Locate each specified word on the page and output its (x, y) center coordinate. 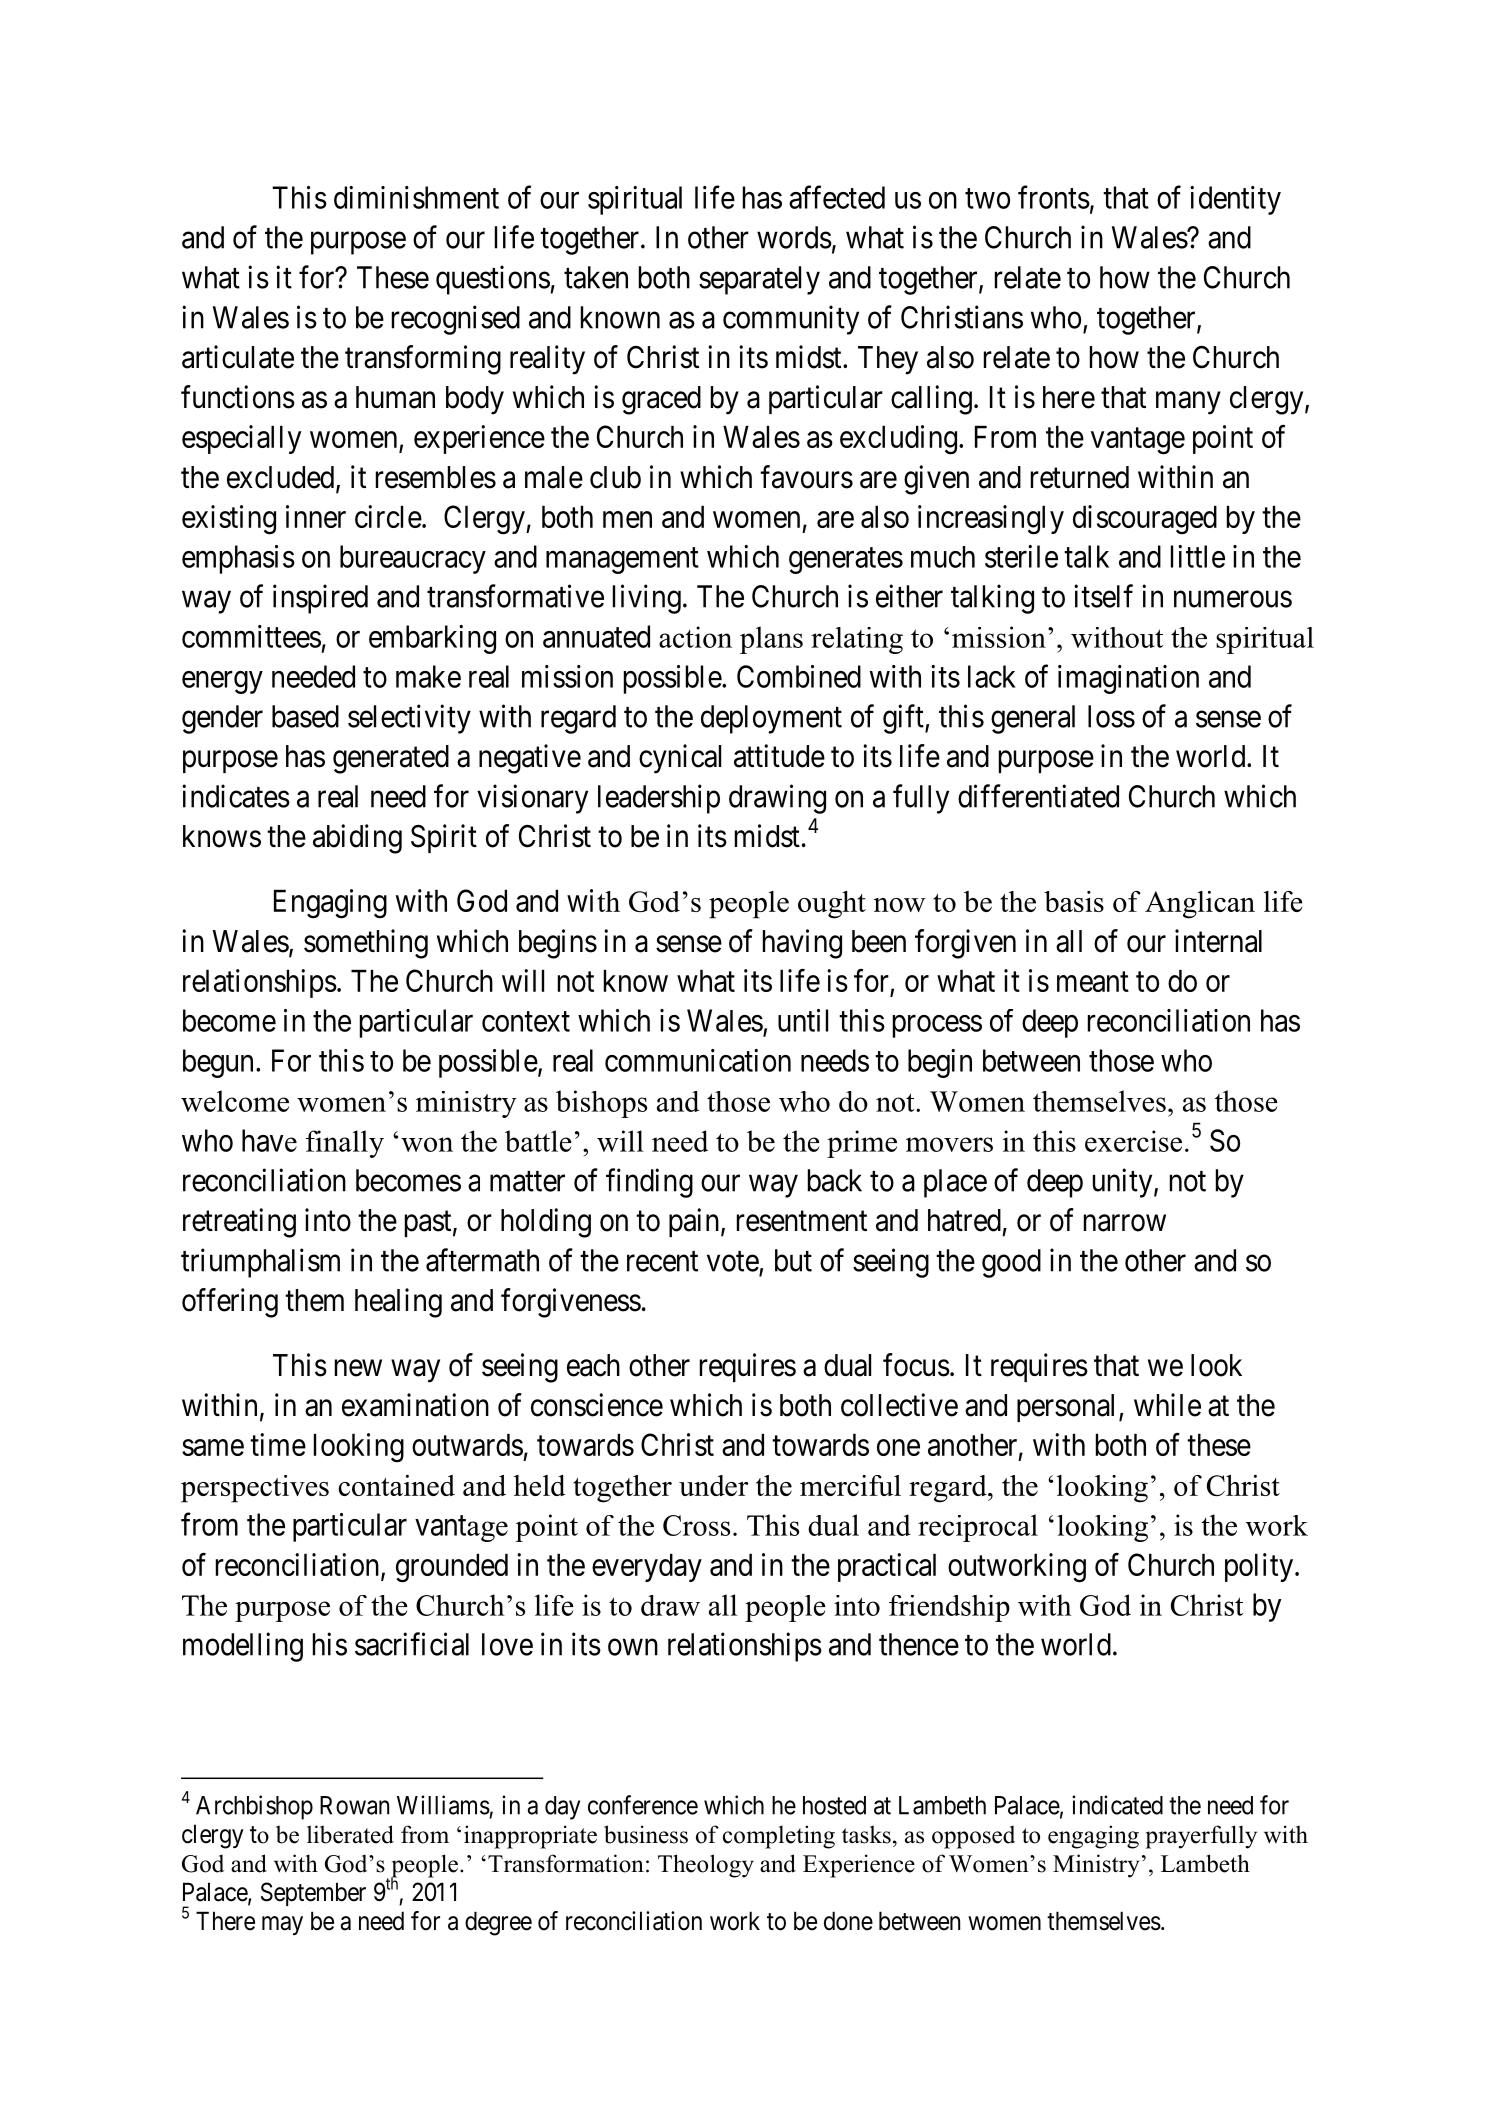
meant (1093, 982)
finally (345, 1144)
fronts (1054, 197)
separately (759, 280)
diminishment (416, 197)
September (313, 1894)
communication (698, 1060)
